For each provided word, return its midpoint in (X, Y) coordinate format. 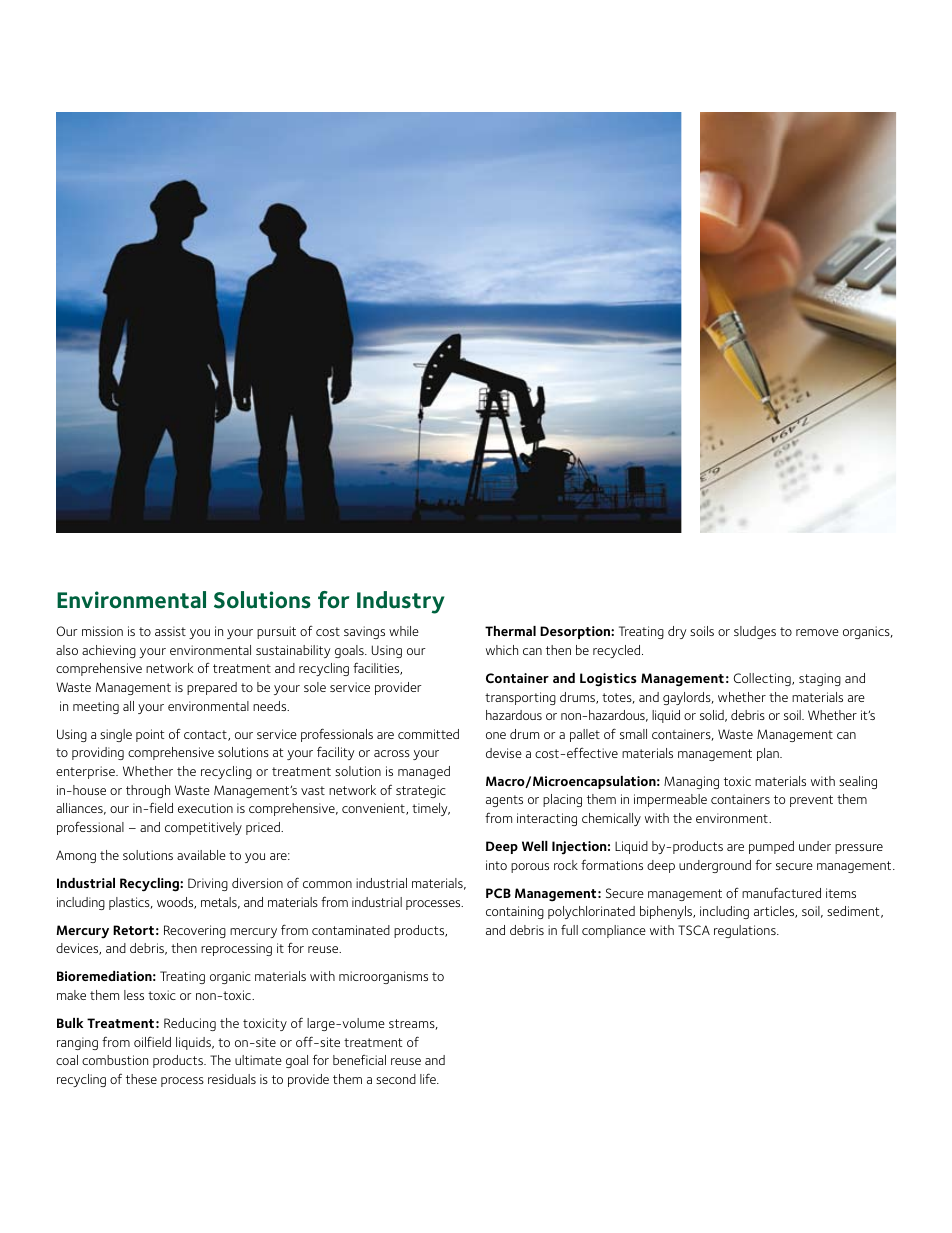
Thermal (510, 631)
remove (817, 632)
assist (170, 631)
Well (535, 846)
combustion (115, 1060)
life (429, 1078)
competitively (203, 828)
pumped (771, 847)
